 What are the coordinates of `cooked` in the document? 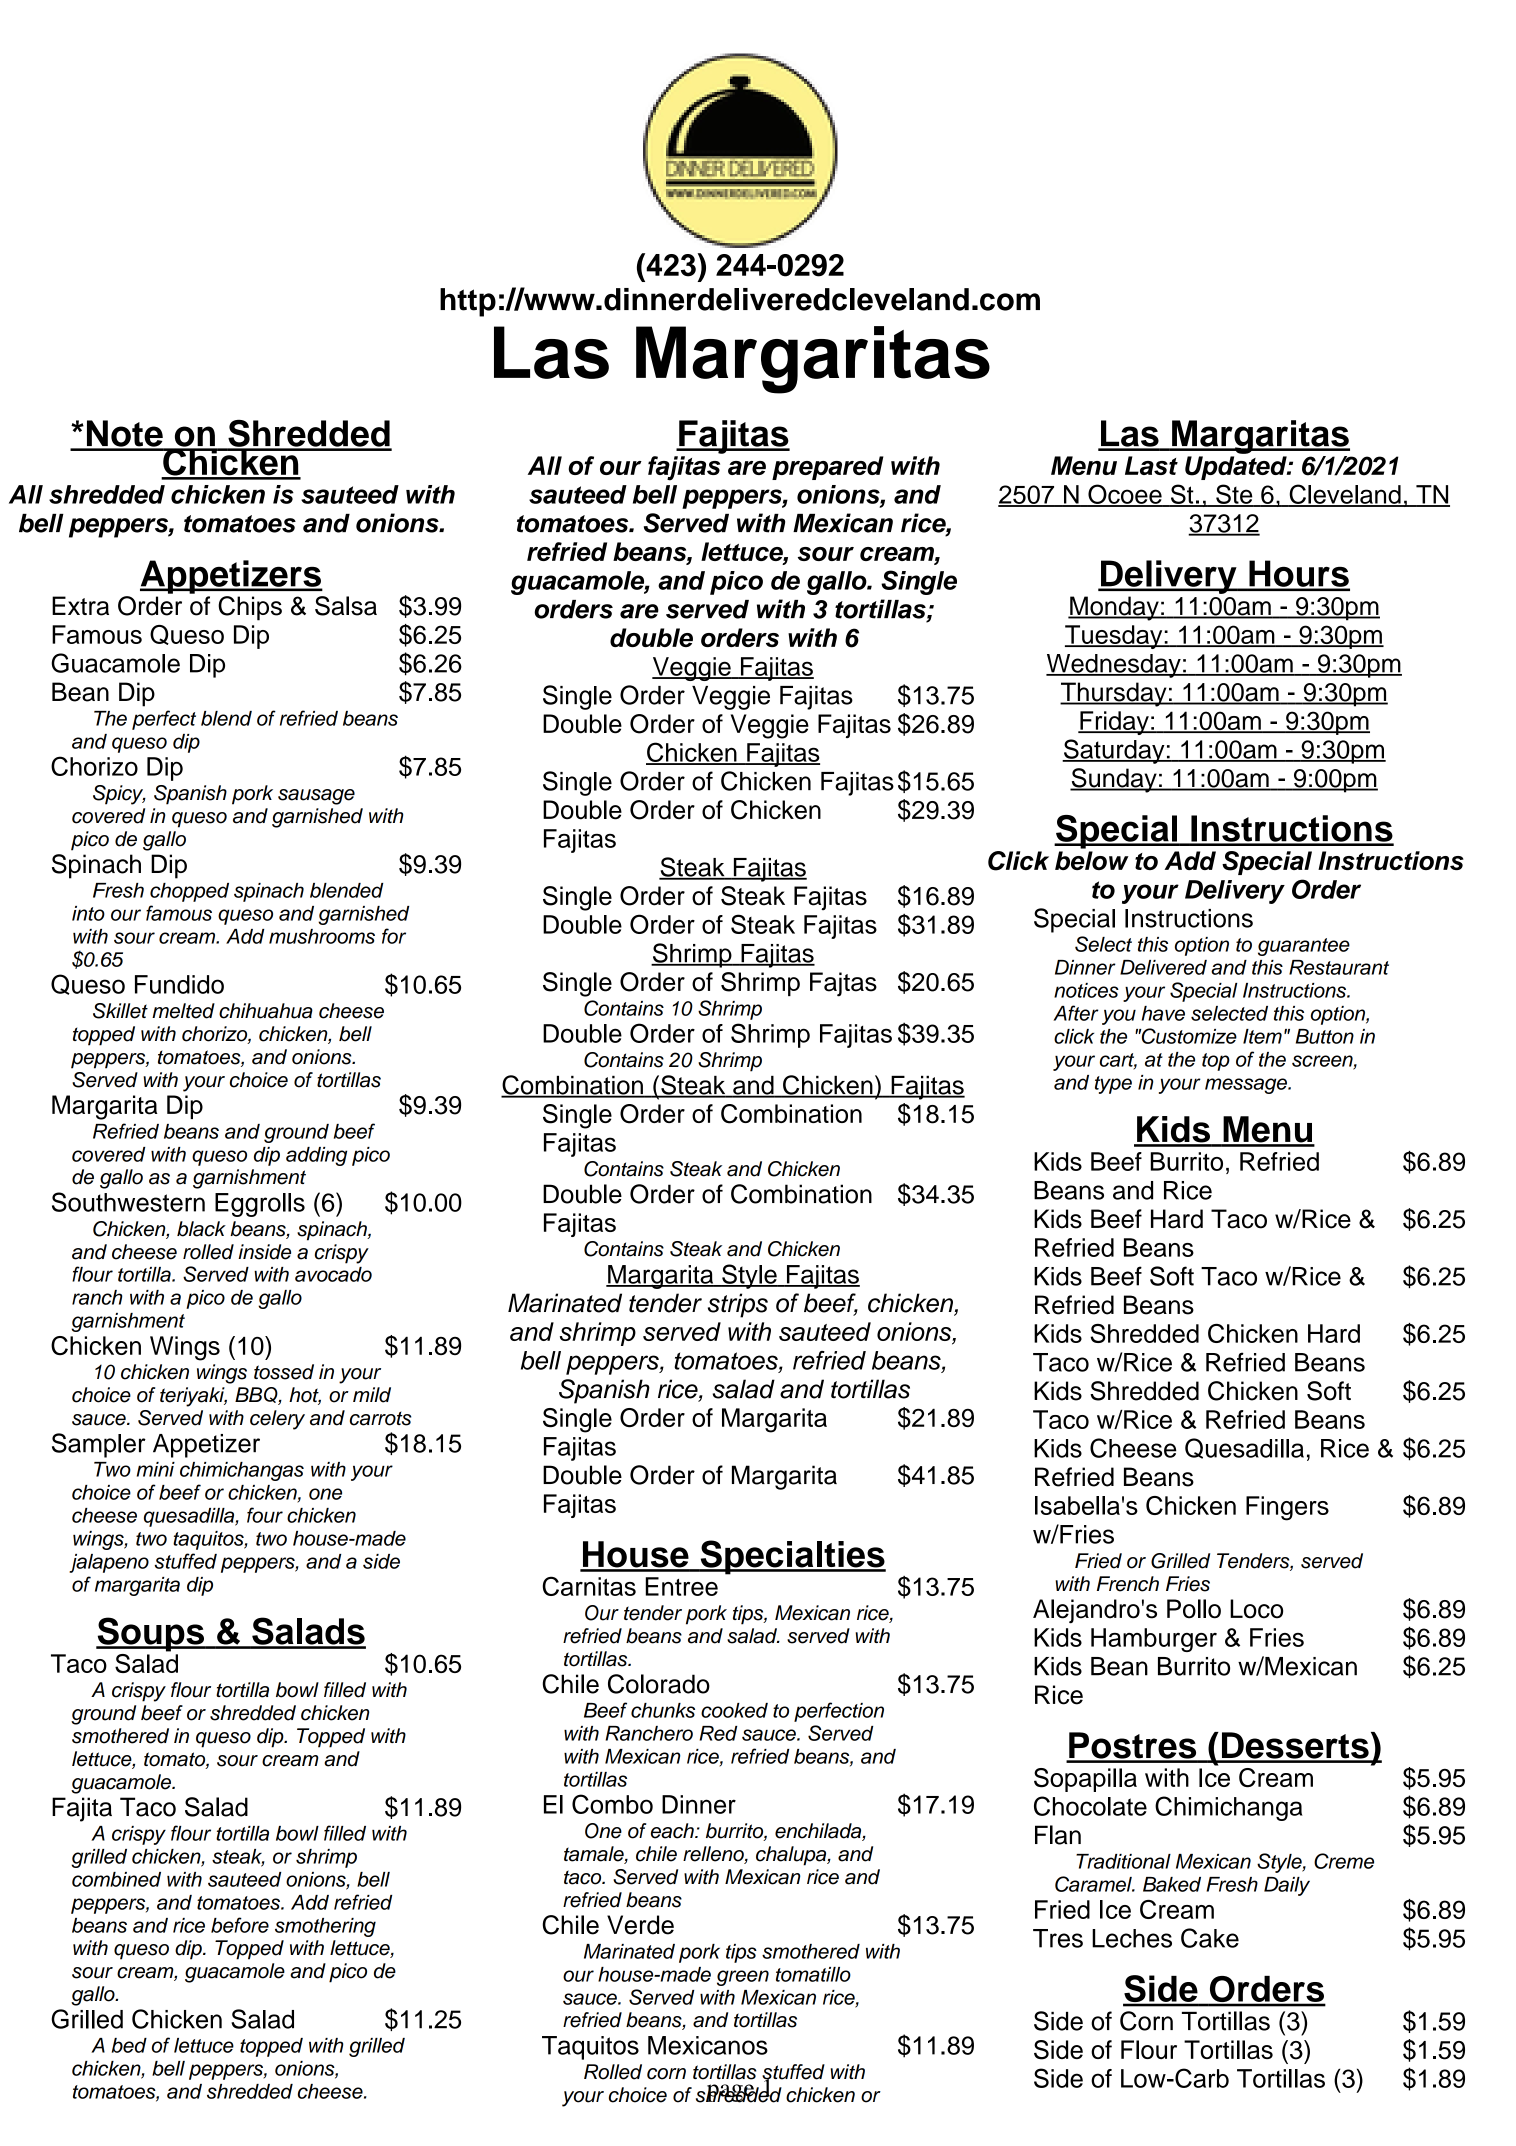 It's located at (734, 1710).
